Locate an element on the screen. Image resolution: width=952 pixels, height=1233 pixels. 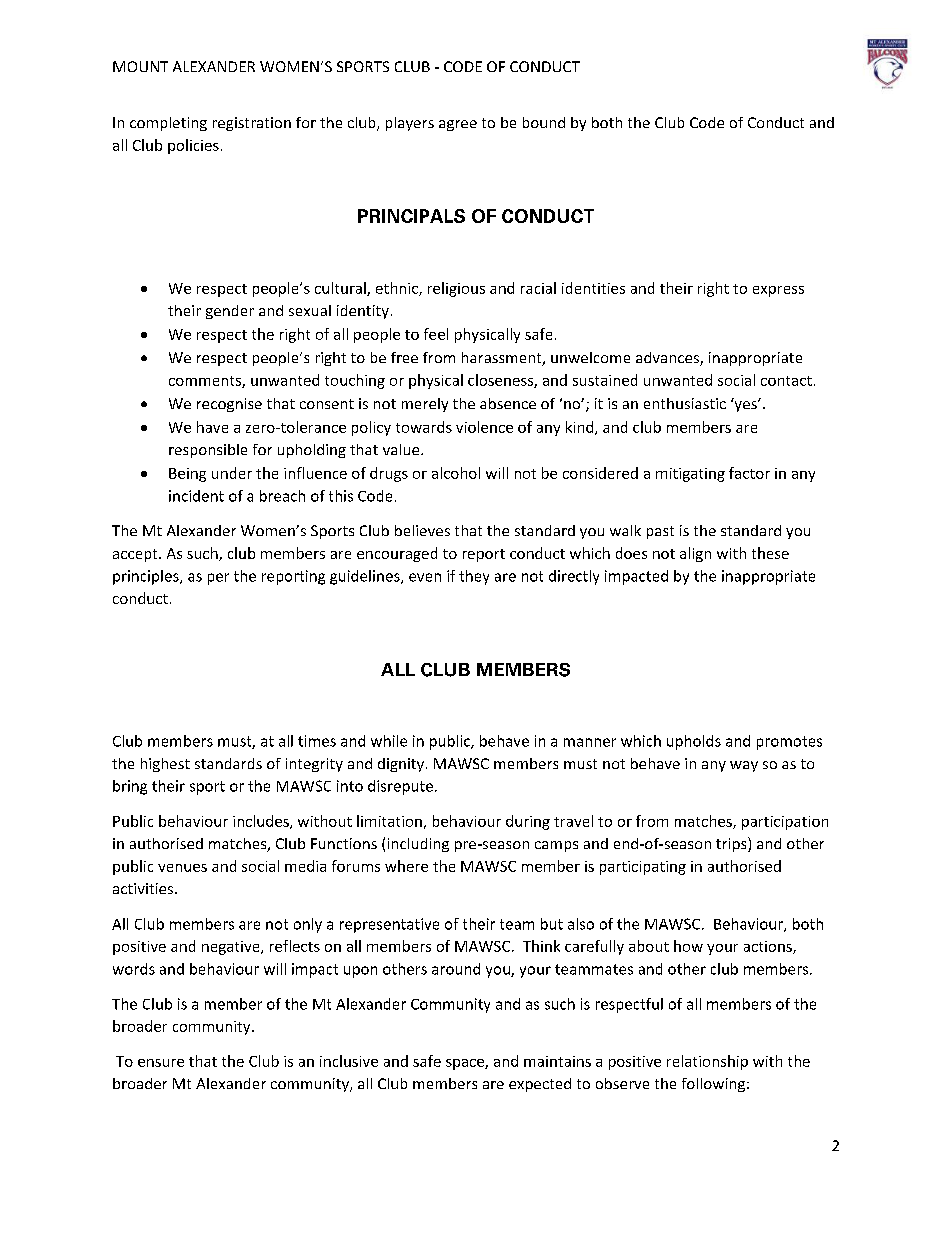
relationship is located at coordinates (707, 1062).
